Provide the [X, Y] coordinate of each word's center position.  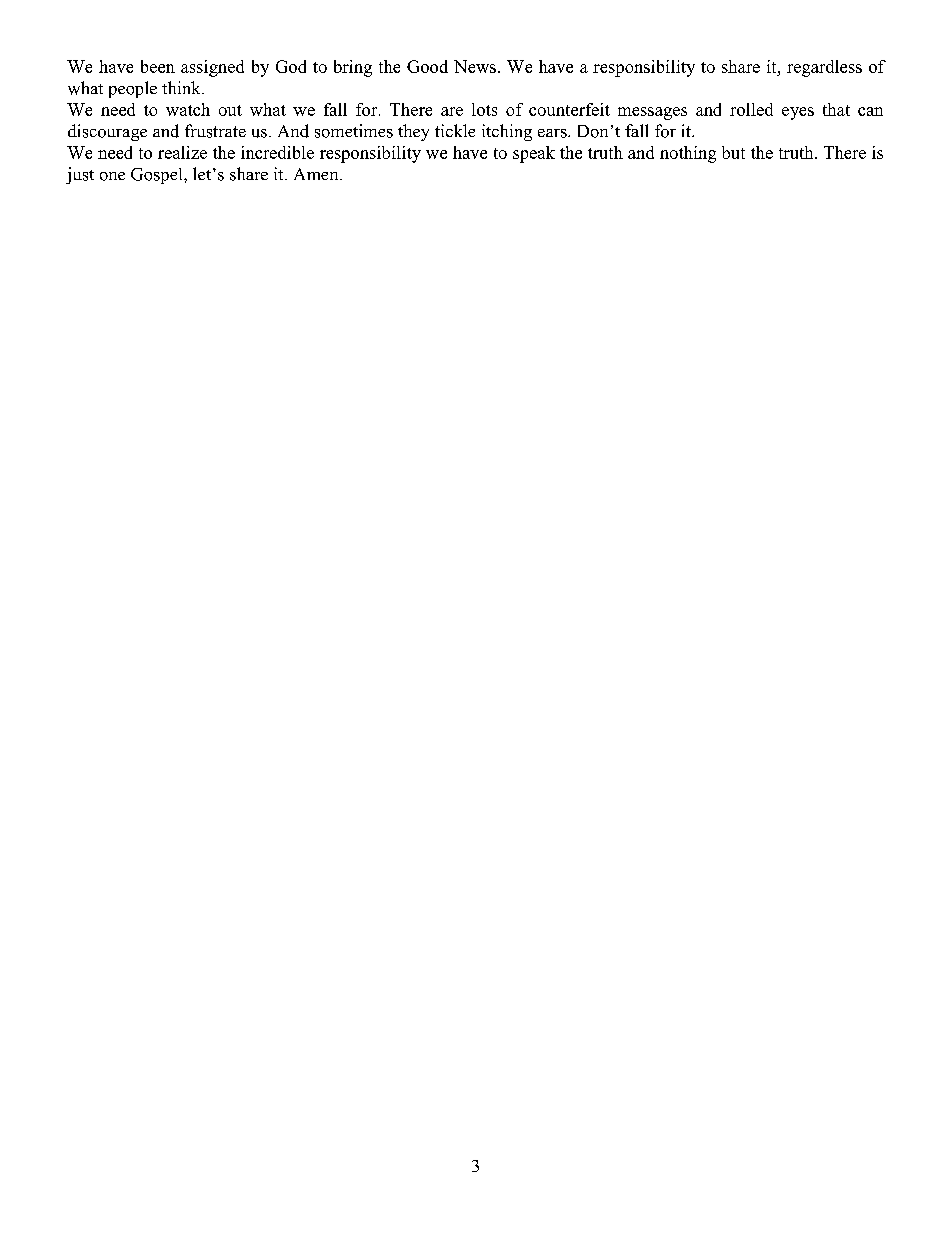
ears [553, 133]
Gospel [158, 176]
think [182, 87]
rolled [751, 109]
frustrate [215, 131]
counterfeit [569, 109]
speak [534, 154]
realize [182, 152]
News [475, 66]
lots [484, 109]
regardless [824, 68]
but [733, 152]
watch [188, 109]
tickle [455, 130]
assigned [212, 68]
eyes [798, 113]
